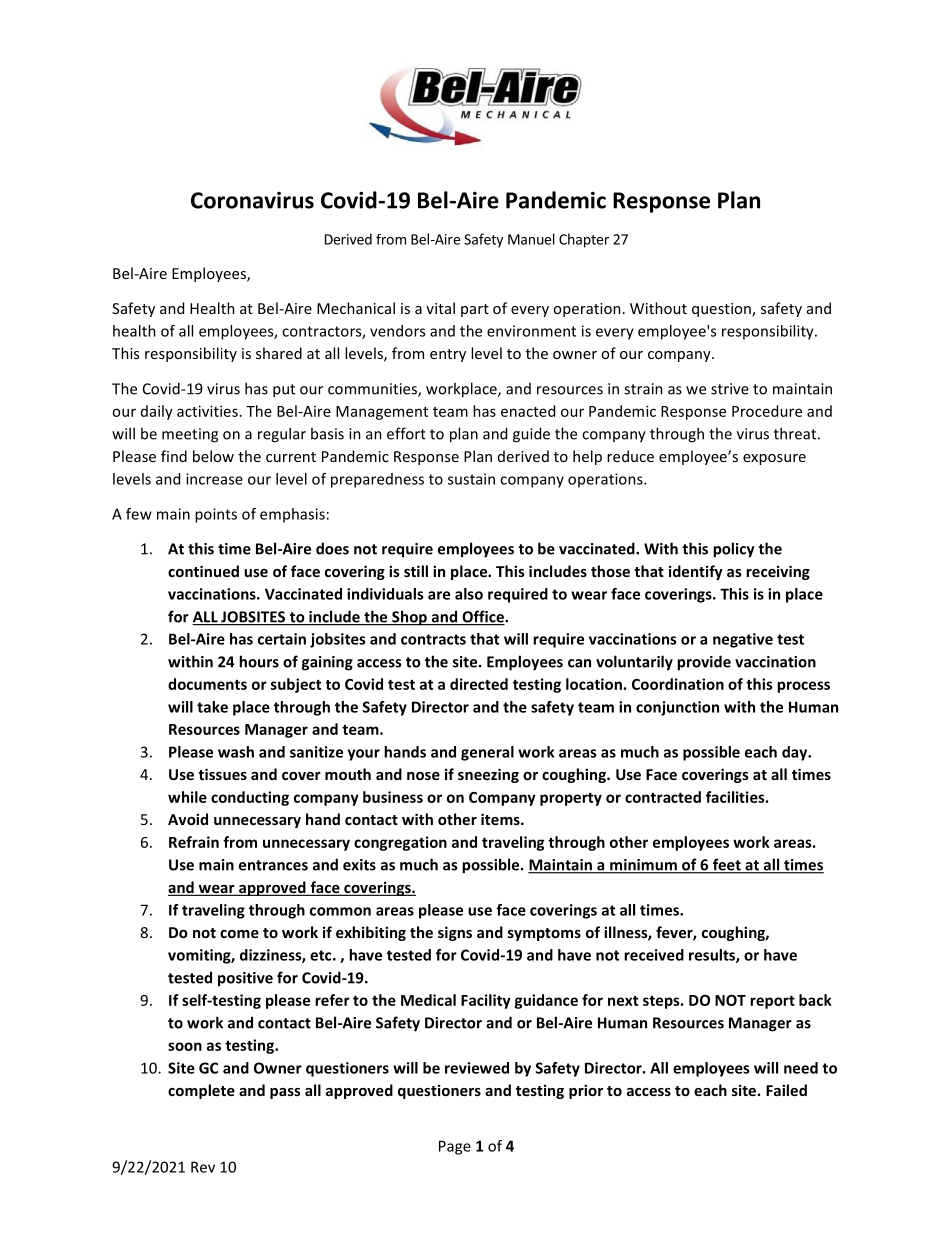 The image size is (952, 1233). What do you see at coordinates (584, 240) in the screenshot?
I see `Chapter` at bounding box center [584, 240].
